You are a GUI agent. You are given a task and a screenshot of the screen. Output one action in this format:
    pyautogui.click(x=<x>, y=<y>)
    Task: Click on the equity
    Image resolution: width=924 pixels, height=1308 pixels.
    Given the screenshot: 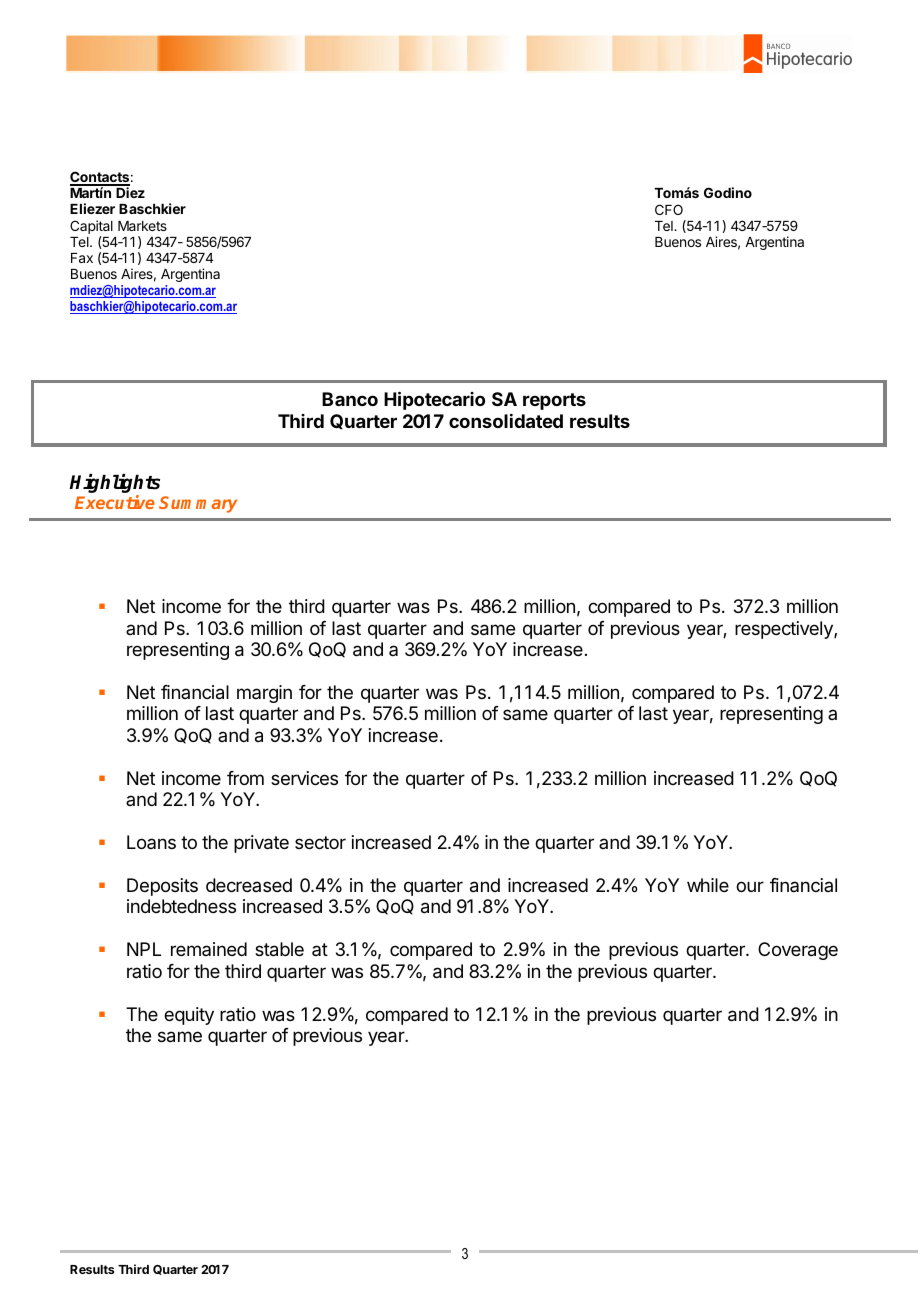 What is the action you would take?
    pyautogui.click(x=189, y=1016)
